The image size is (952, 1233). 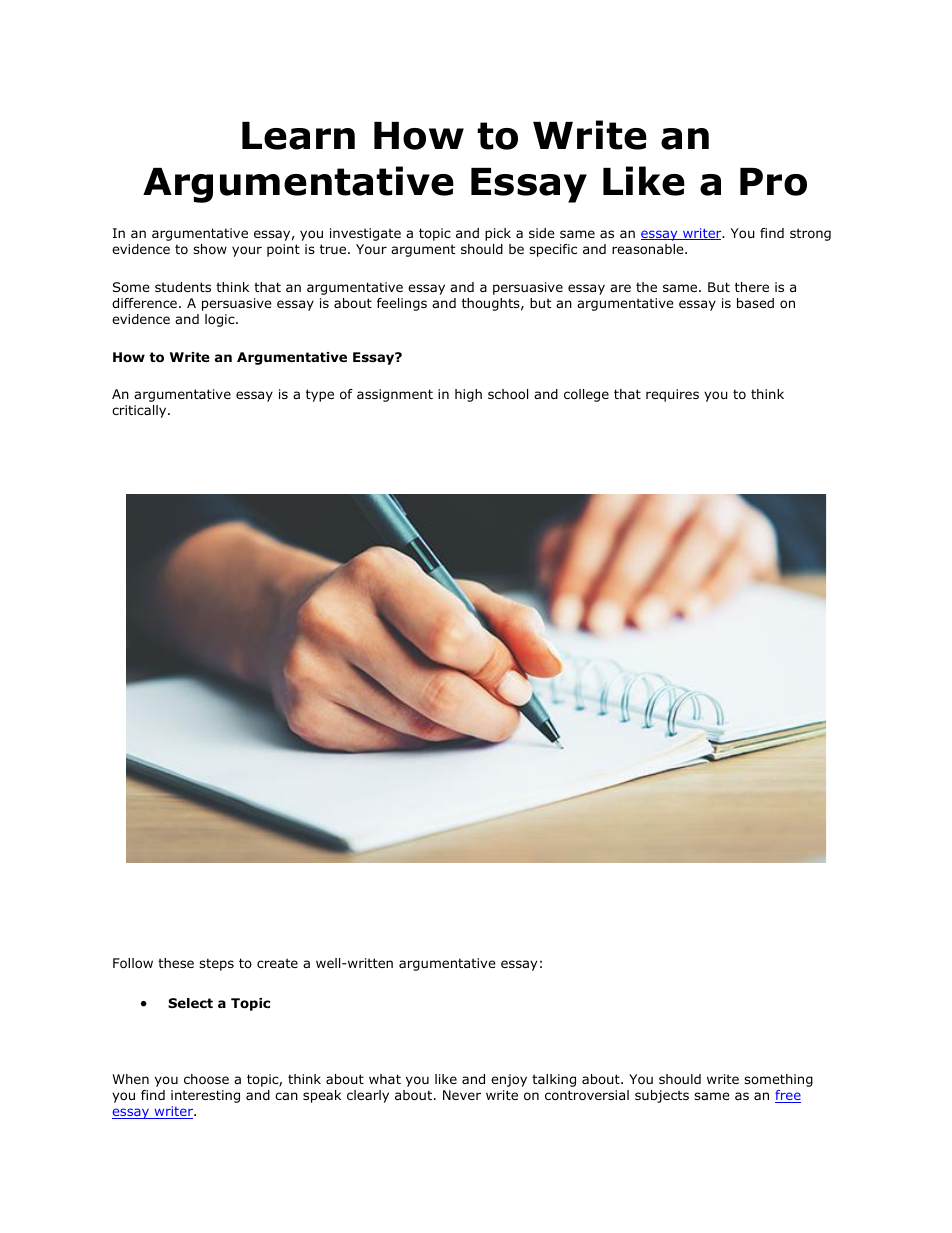 What do you see at coordinates (498, 234) in the screenshot?
I see `pick` at bounding box center [498, 234].
